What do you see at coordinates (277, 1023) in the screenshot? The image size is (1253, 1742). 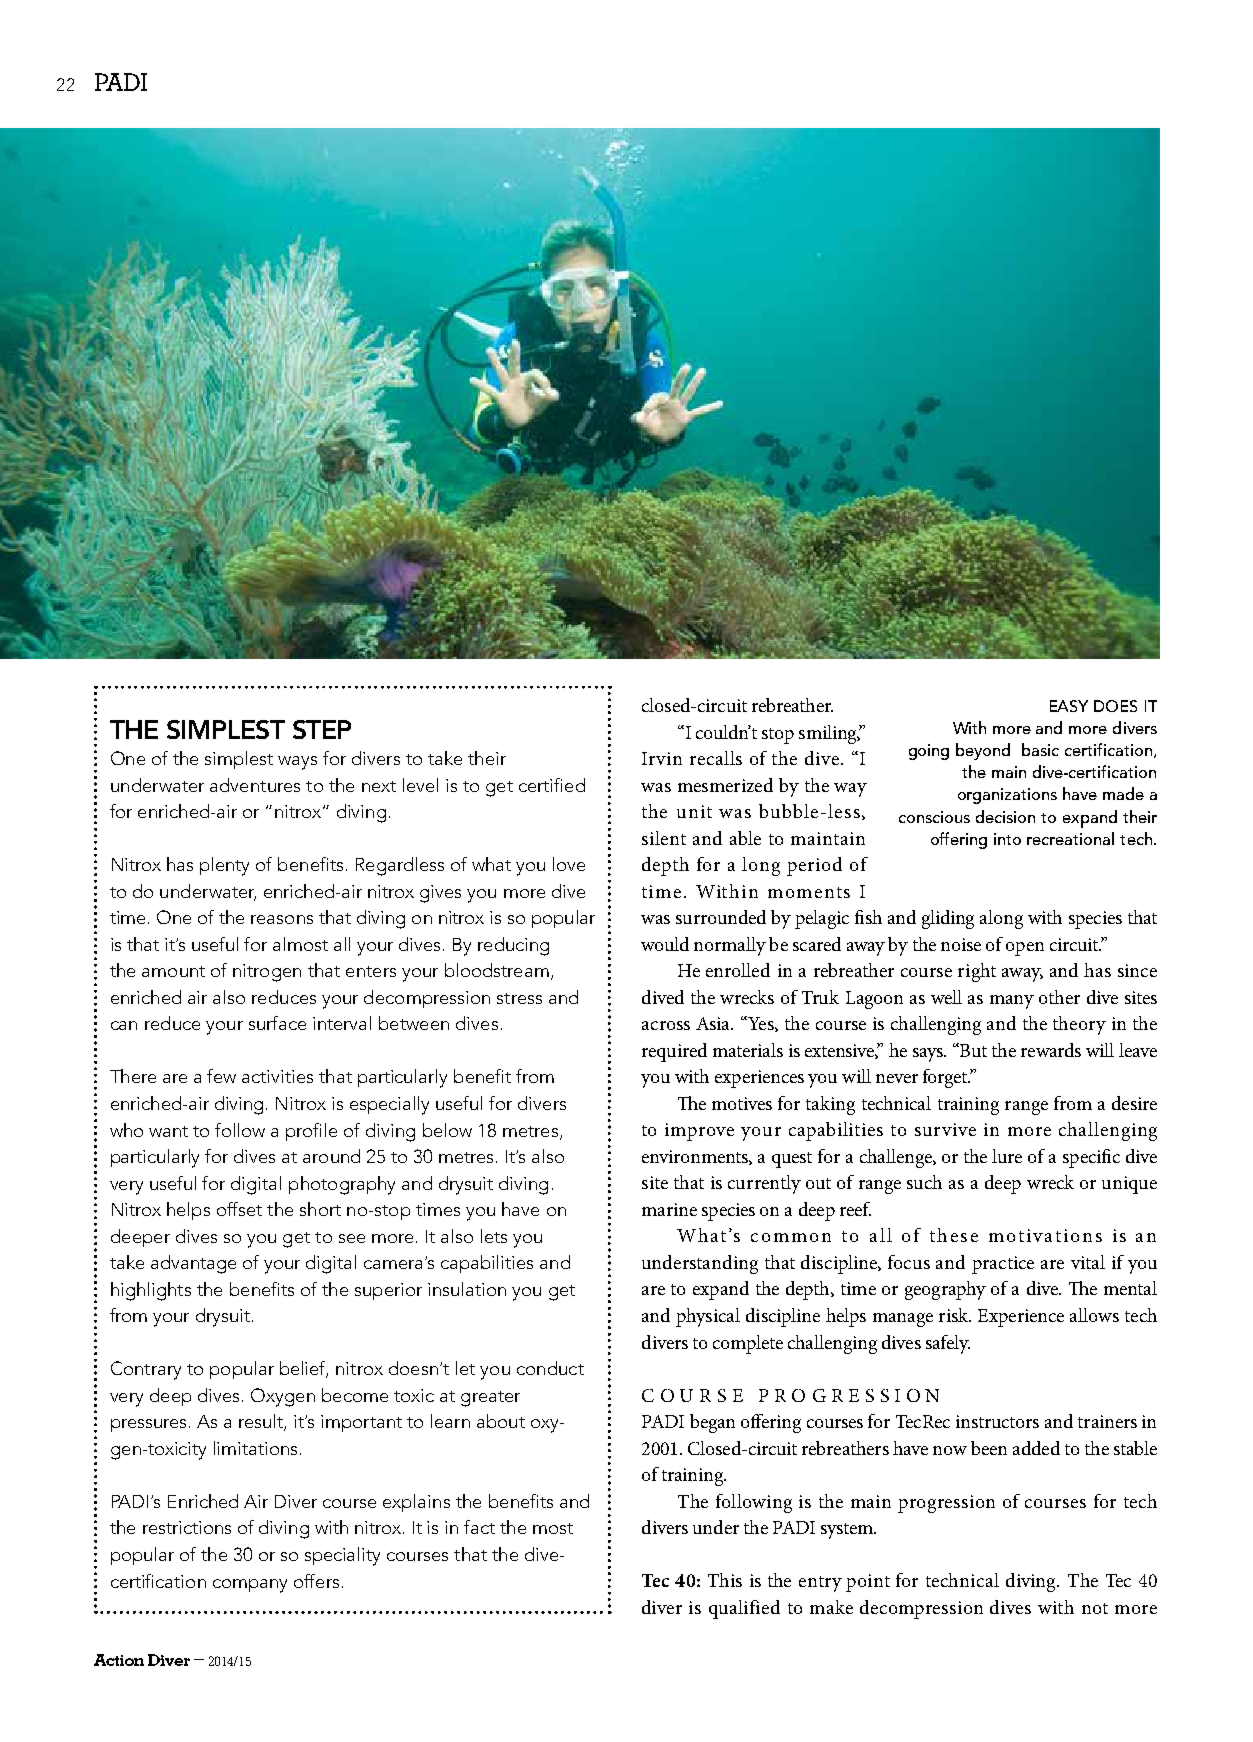 I see `surface` at bounding box center [277, 1023].
